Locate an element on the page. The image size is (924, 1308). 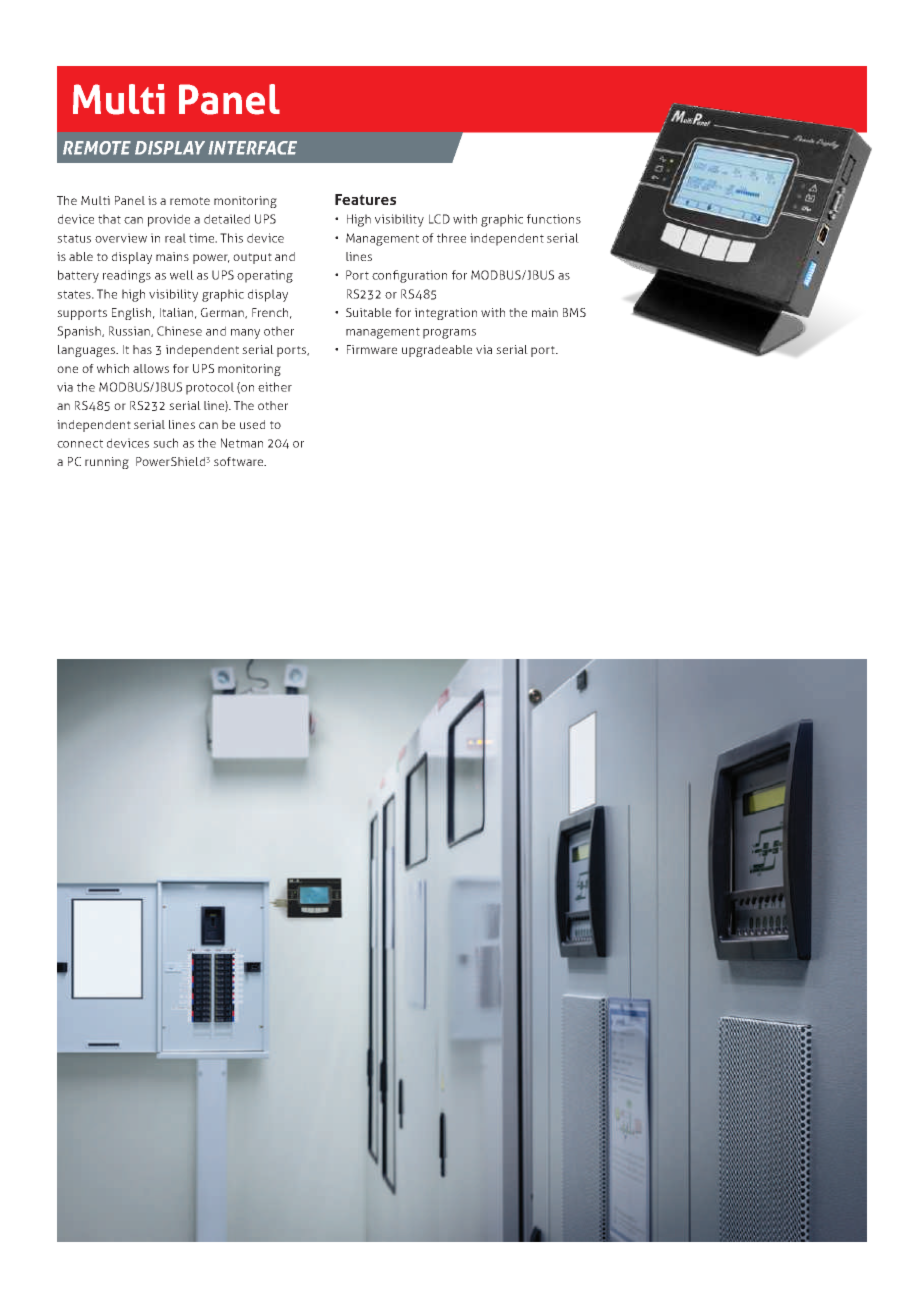
readings is located at coordinates (127, 276).
